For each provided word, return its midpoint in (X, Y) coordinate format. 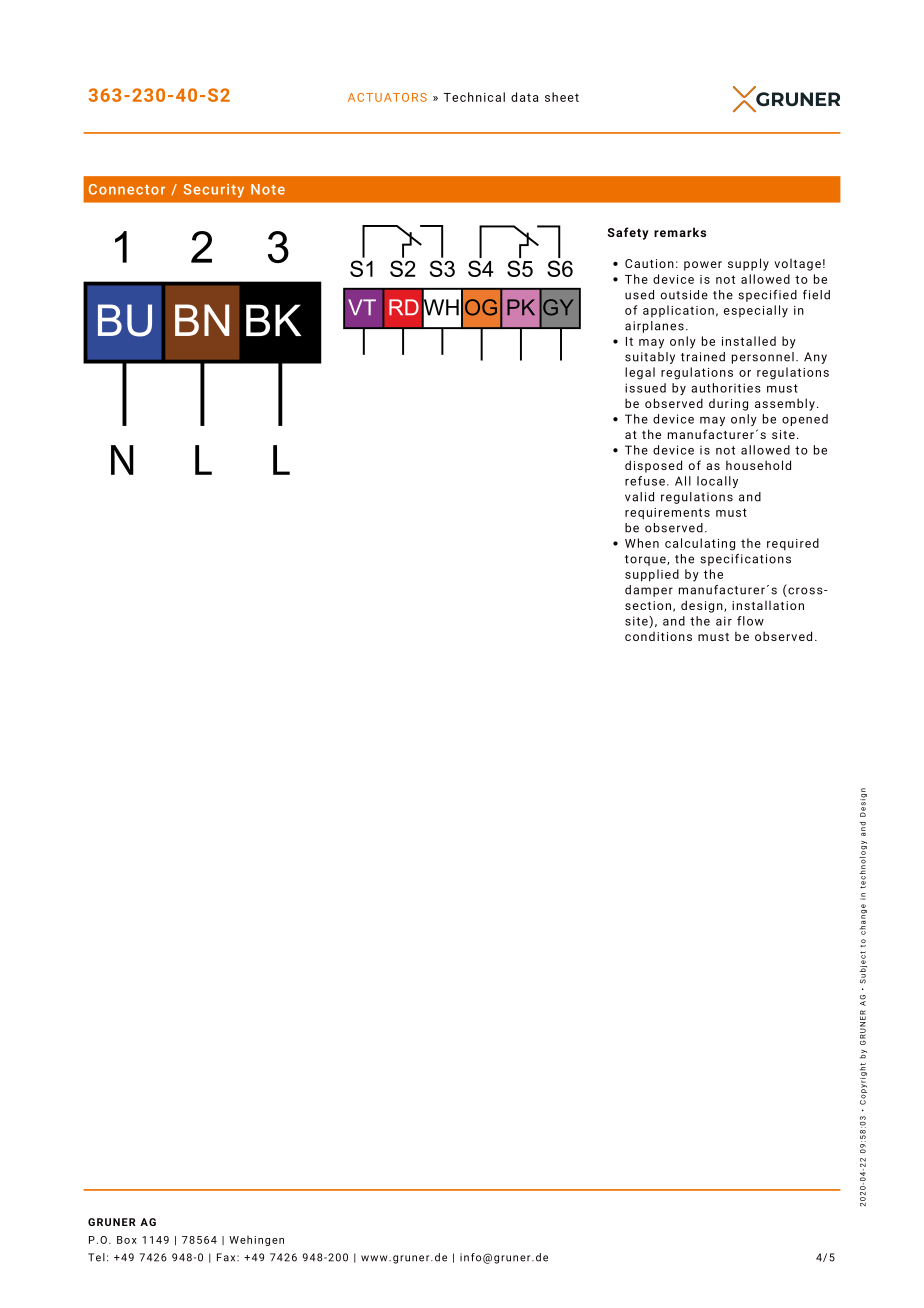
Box (127, 1240)
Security (214, 191)
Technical (474, 97)
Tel (96, 1257)
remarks (680, 232)
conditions (658, 636)
